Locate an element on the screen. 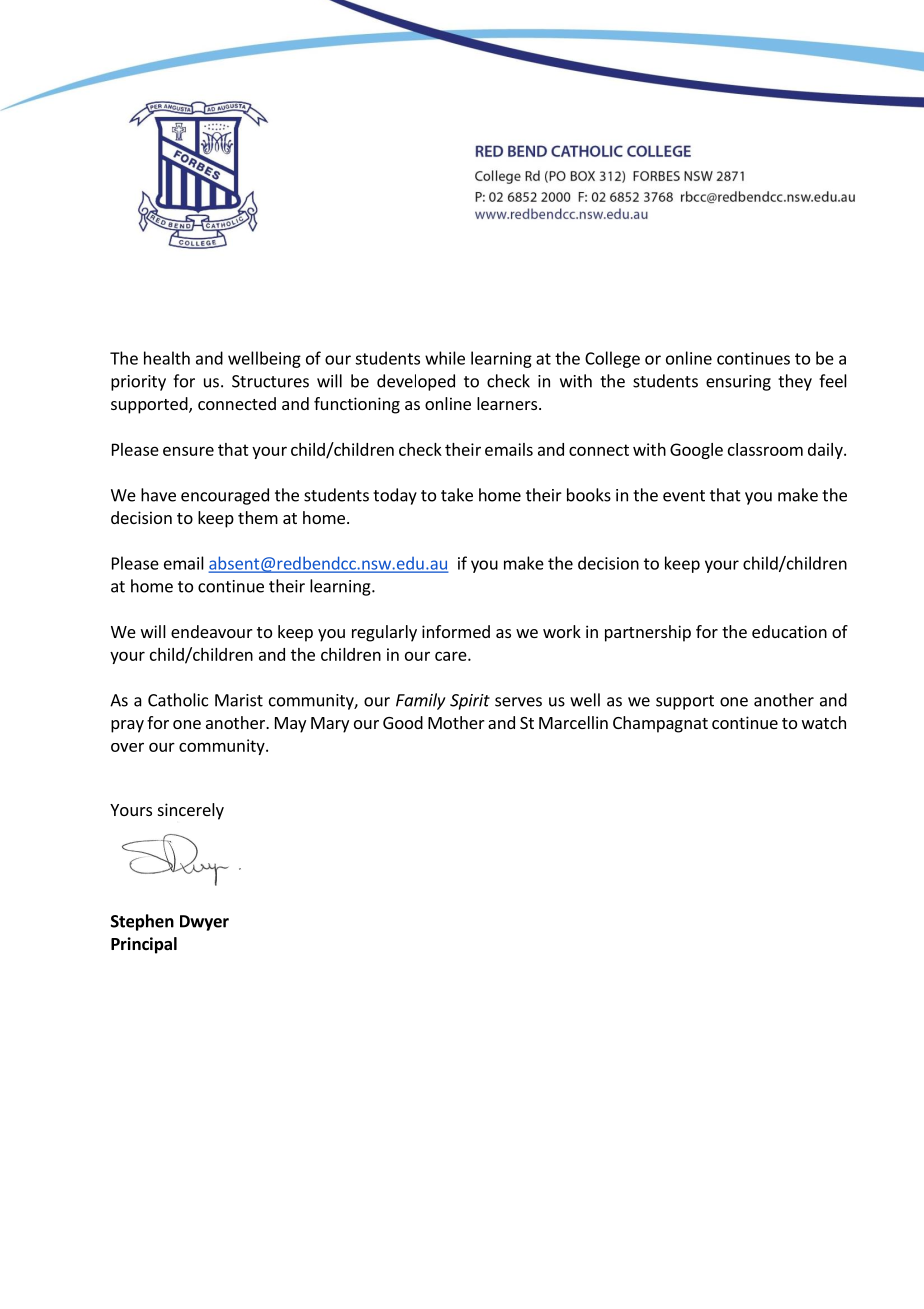 This screenshot has height=1309, width=924. watch is located at coordinates (824, 722).
